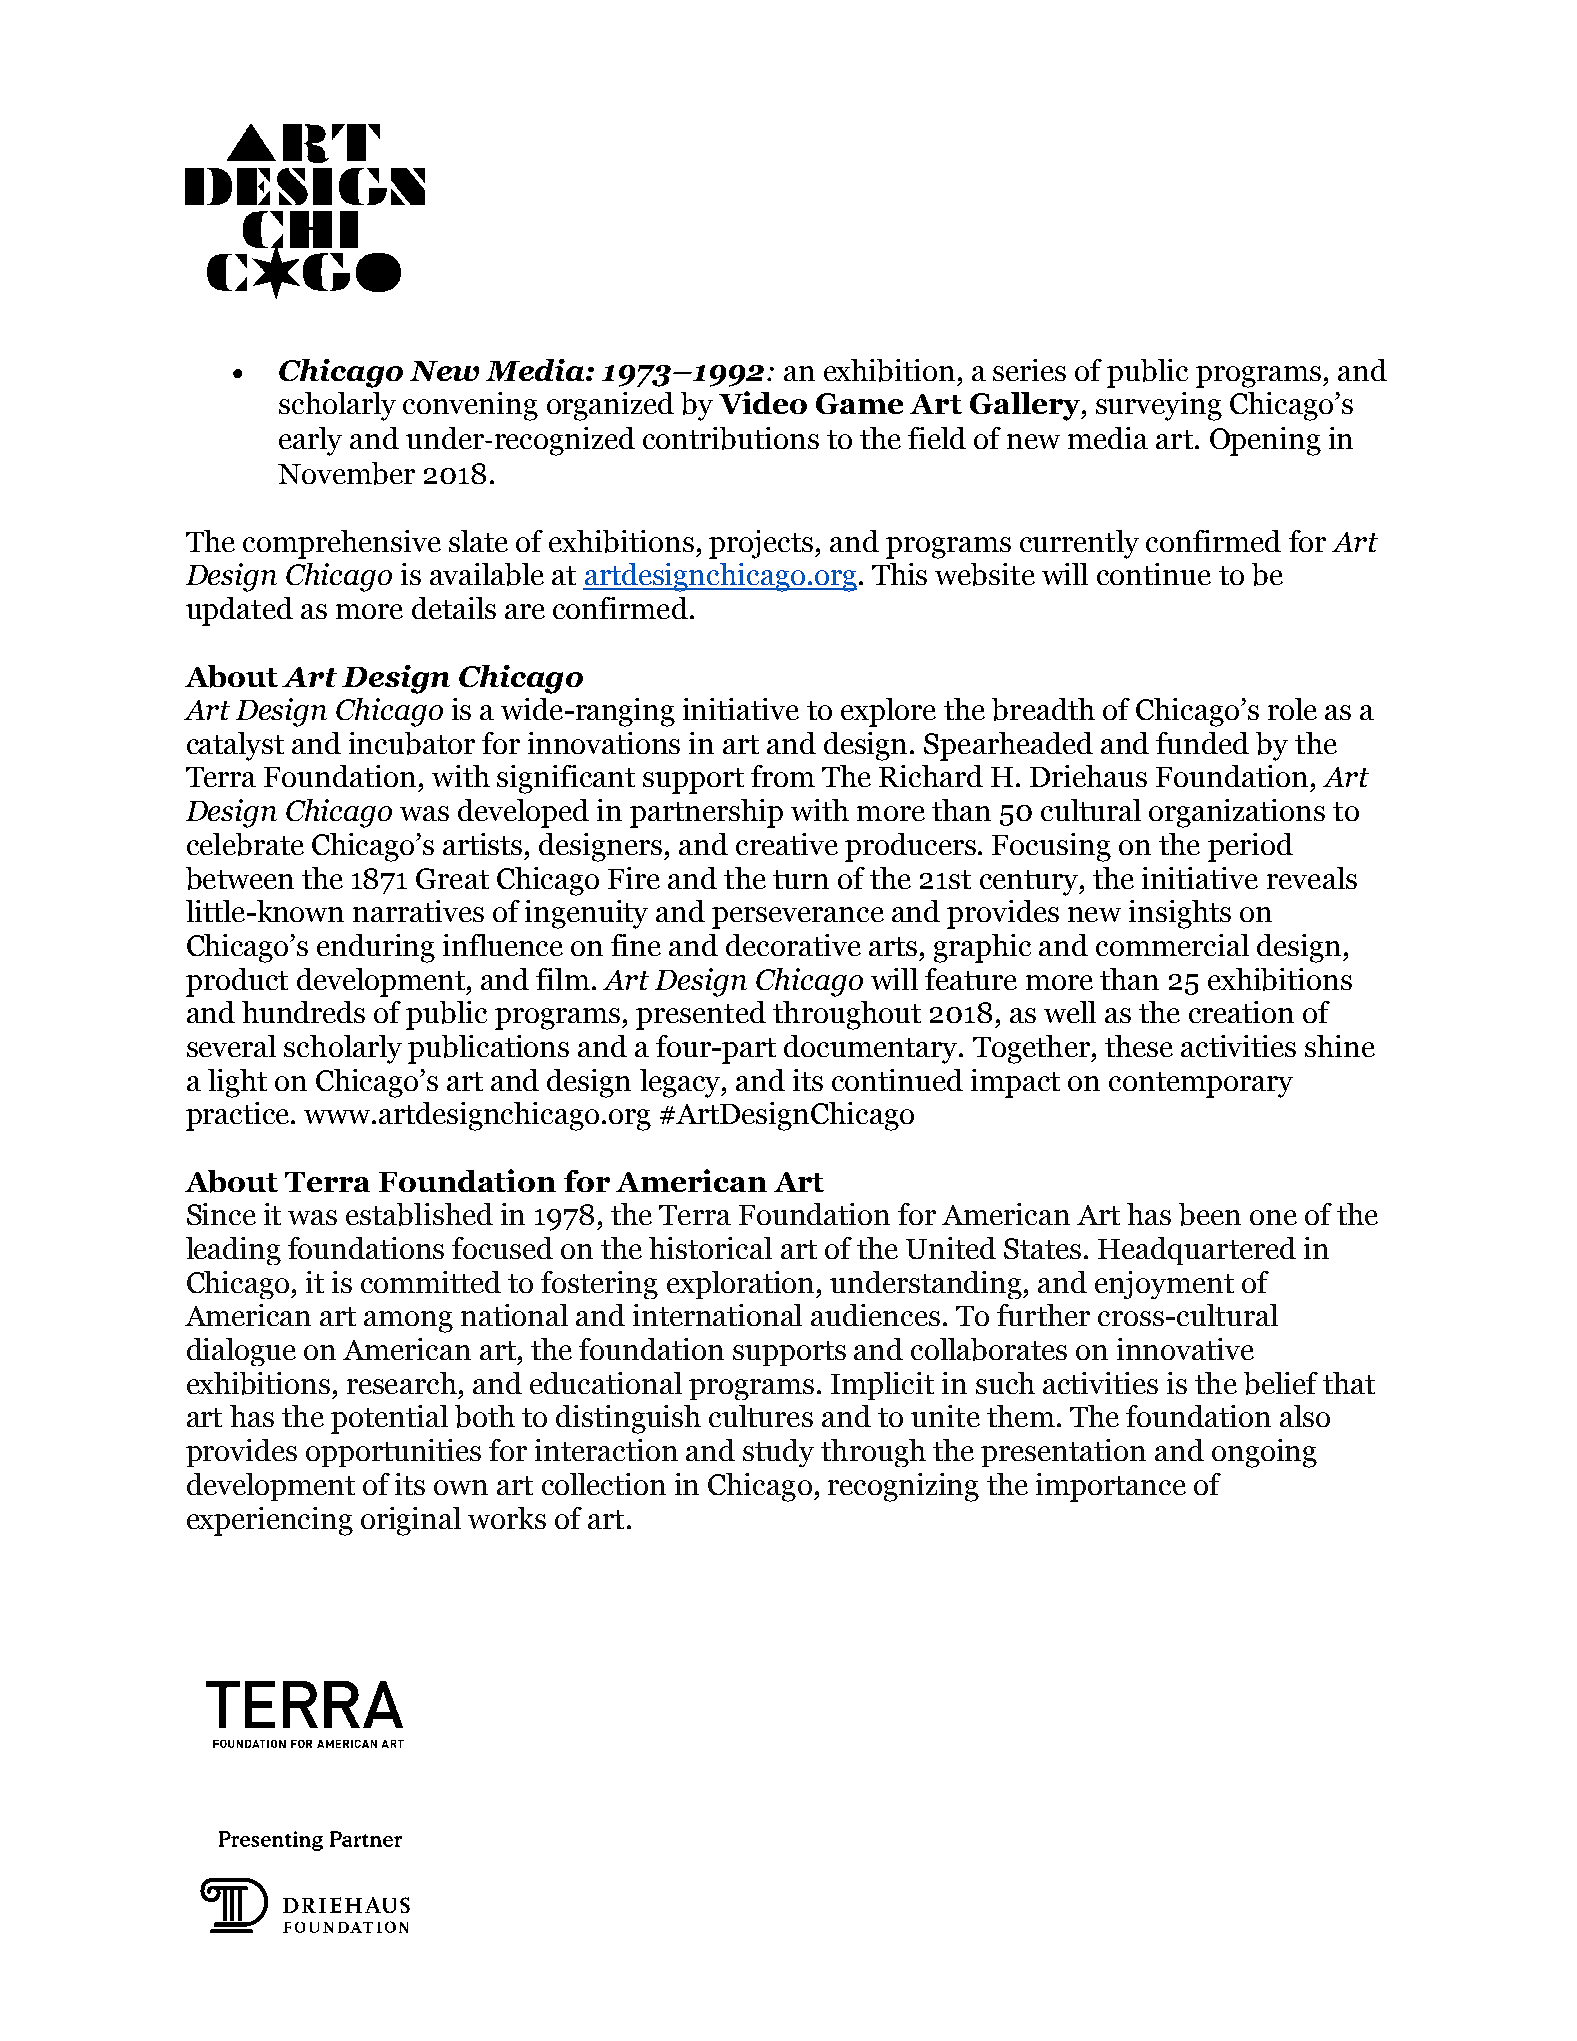  I want to click on documentary, so click(872, 1049).
